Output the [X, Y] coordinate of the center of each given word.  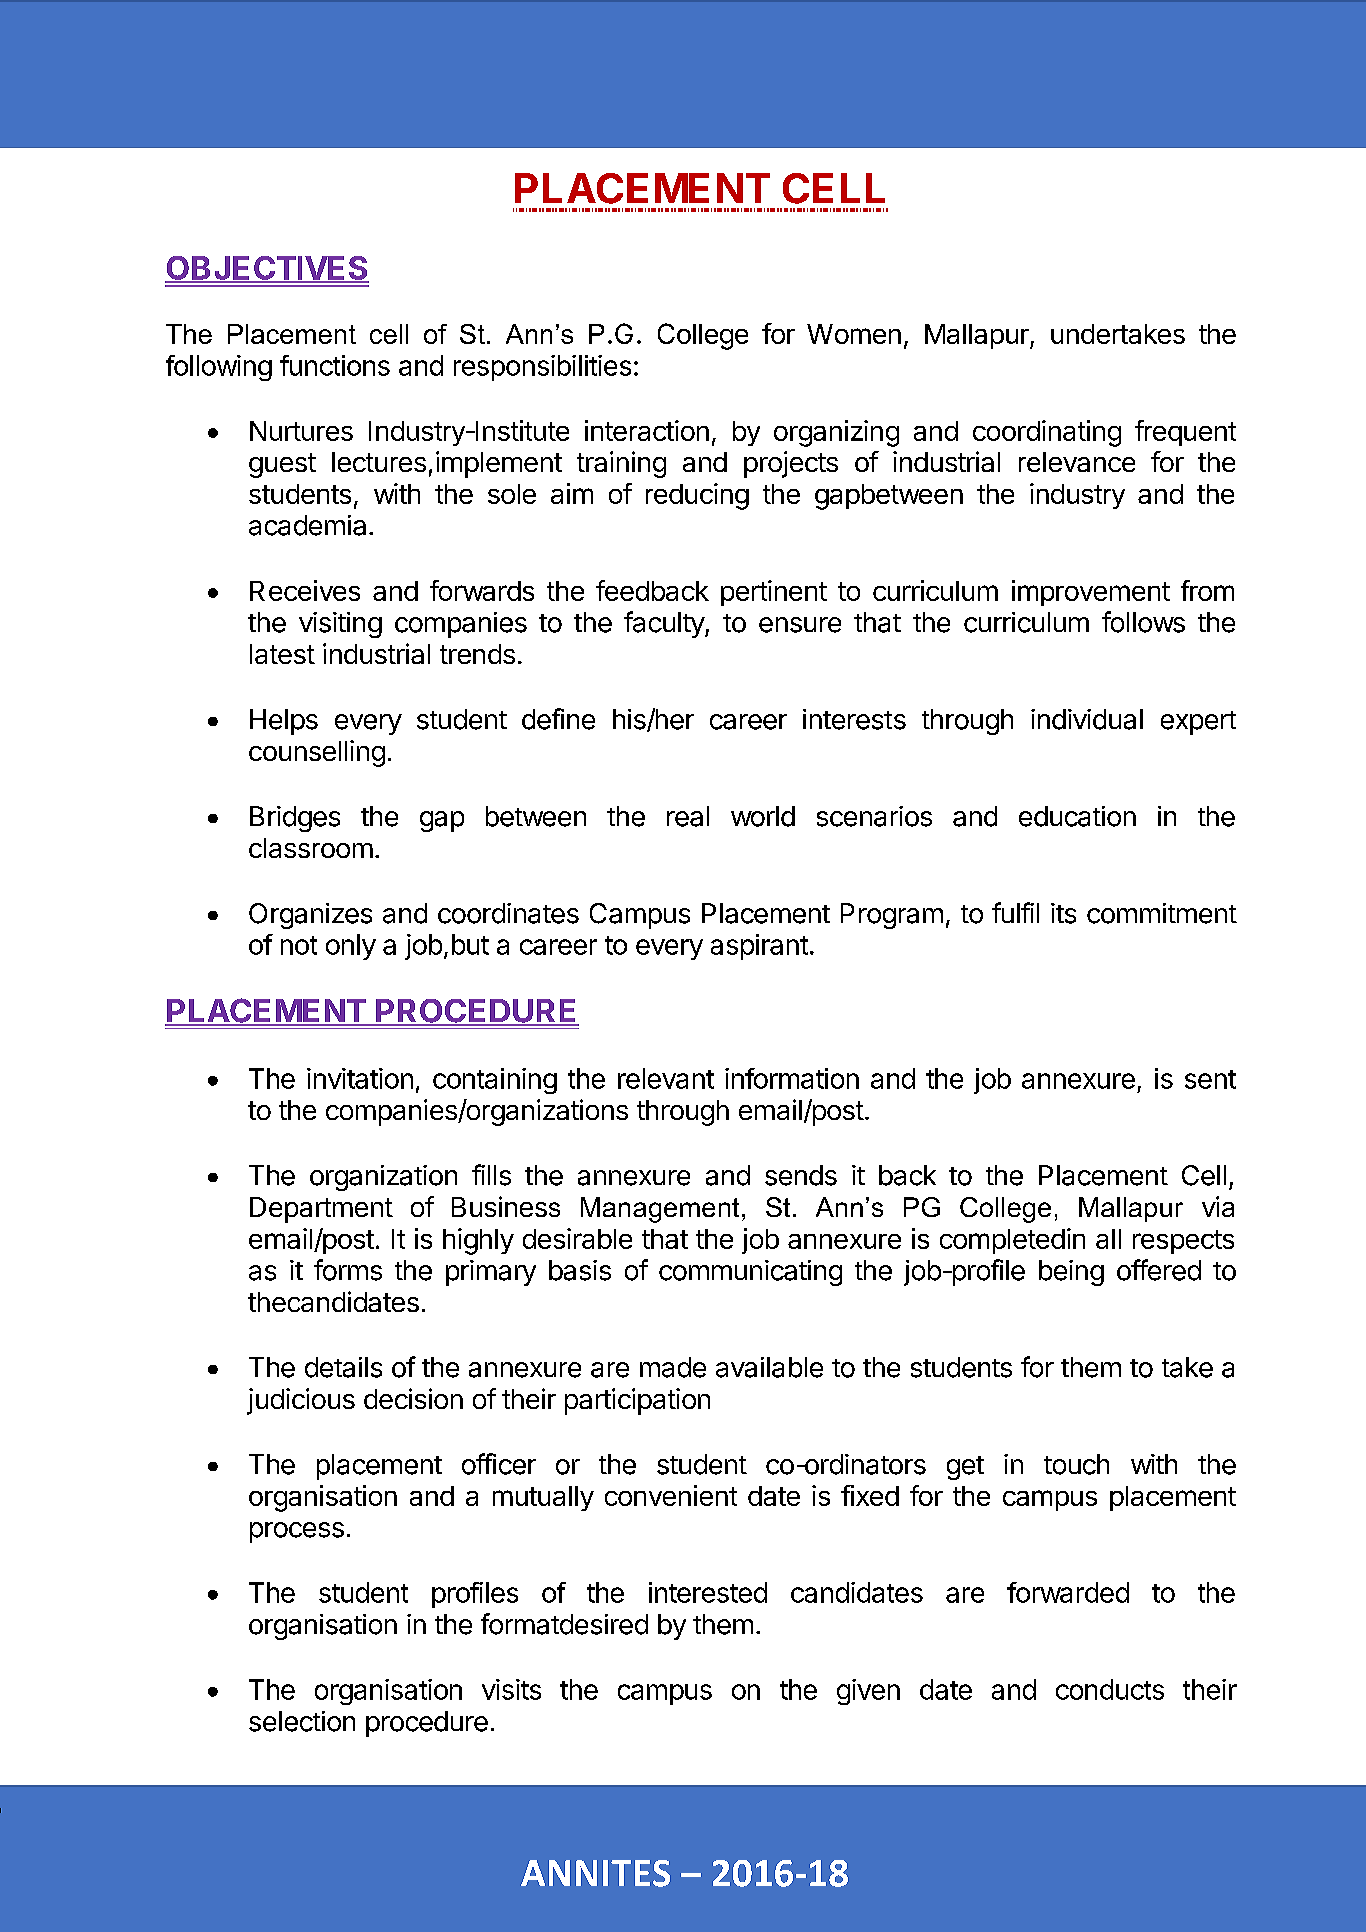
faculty [665, 624]
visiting [340, 625]
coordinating [1047, 433]
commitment [1162, 913]
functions [335, 365]
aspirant [759, 947]
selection [302, 1721]
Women [854, 334]
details [343, 1367]
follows [1143, 622]
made [673, 1367]
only [351, 947]
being [1071, 1273]
